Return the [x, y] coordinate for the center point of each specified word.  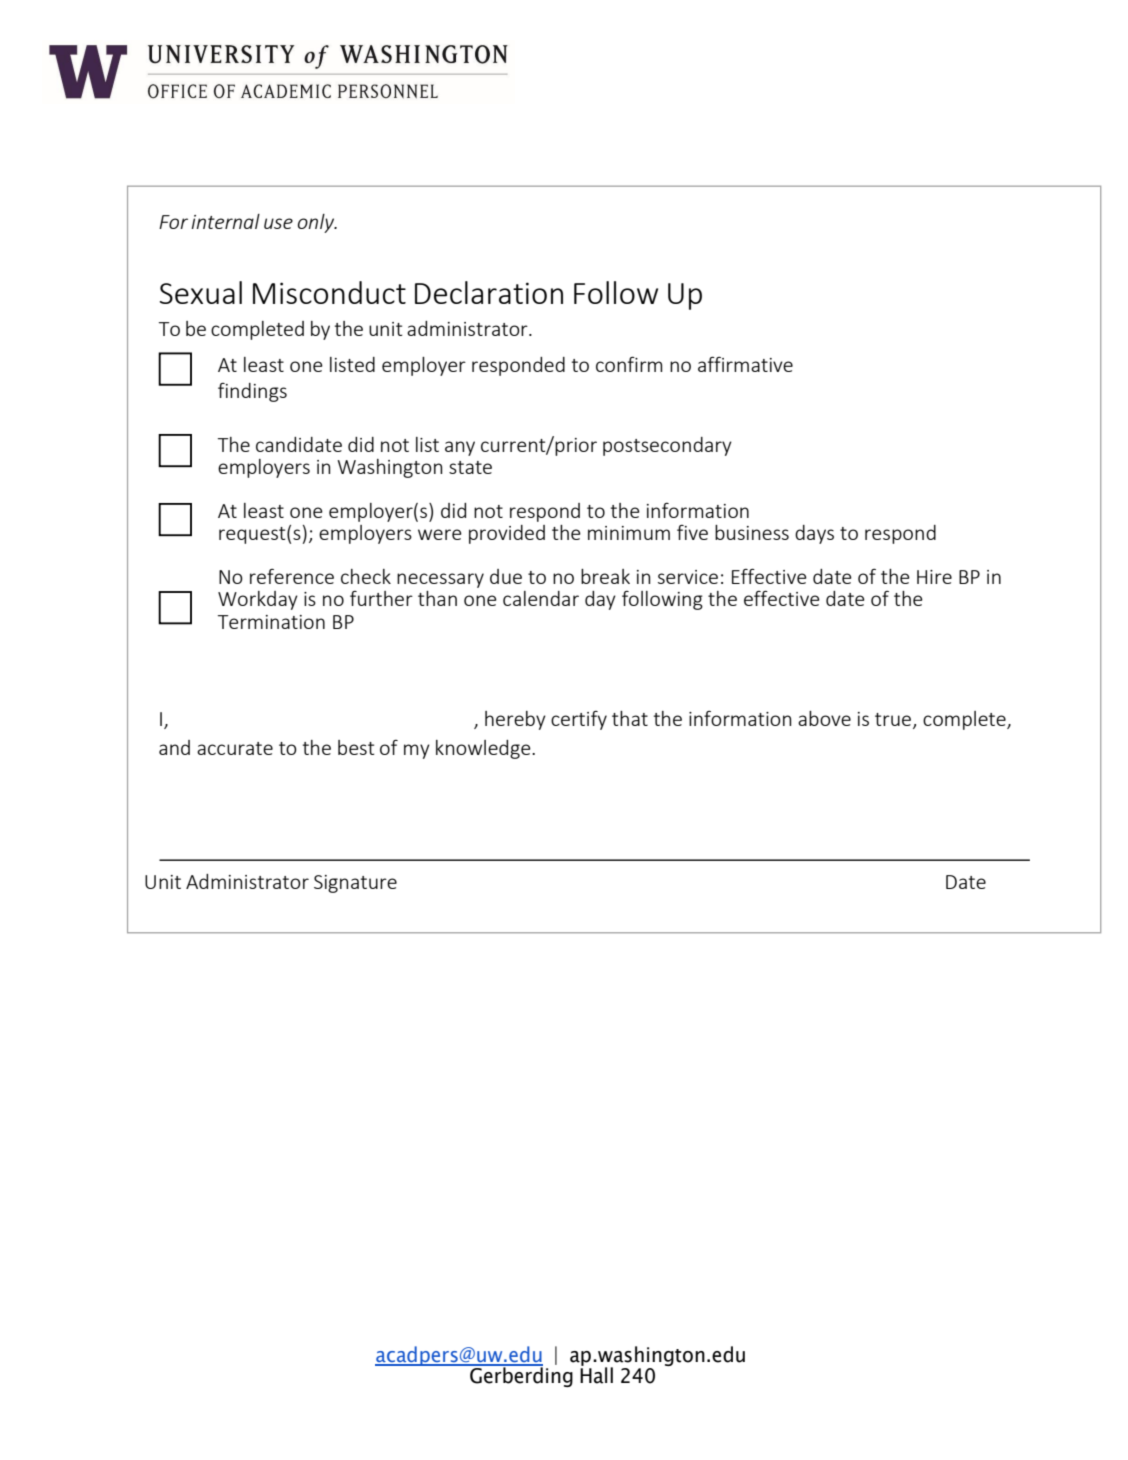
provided [507, 534]
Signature [355, 884]
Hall [596, 1374]
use [278, 223]
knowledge [484, 749]
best [356, 747]
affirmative [745, 364]
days [814, 534]
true [894, 721]
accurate [235, 748]
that [630, 718]
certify [579, 720]
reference [292, 576]
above [824, 718]
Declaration [489, 292]
